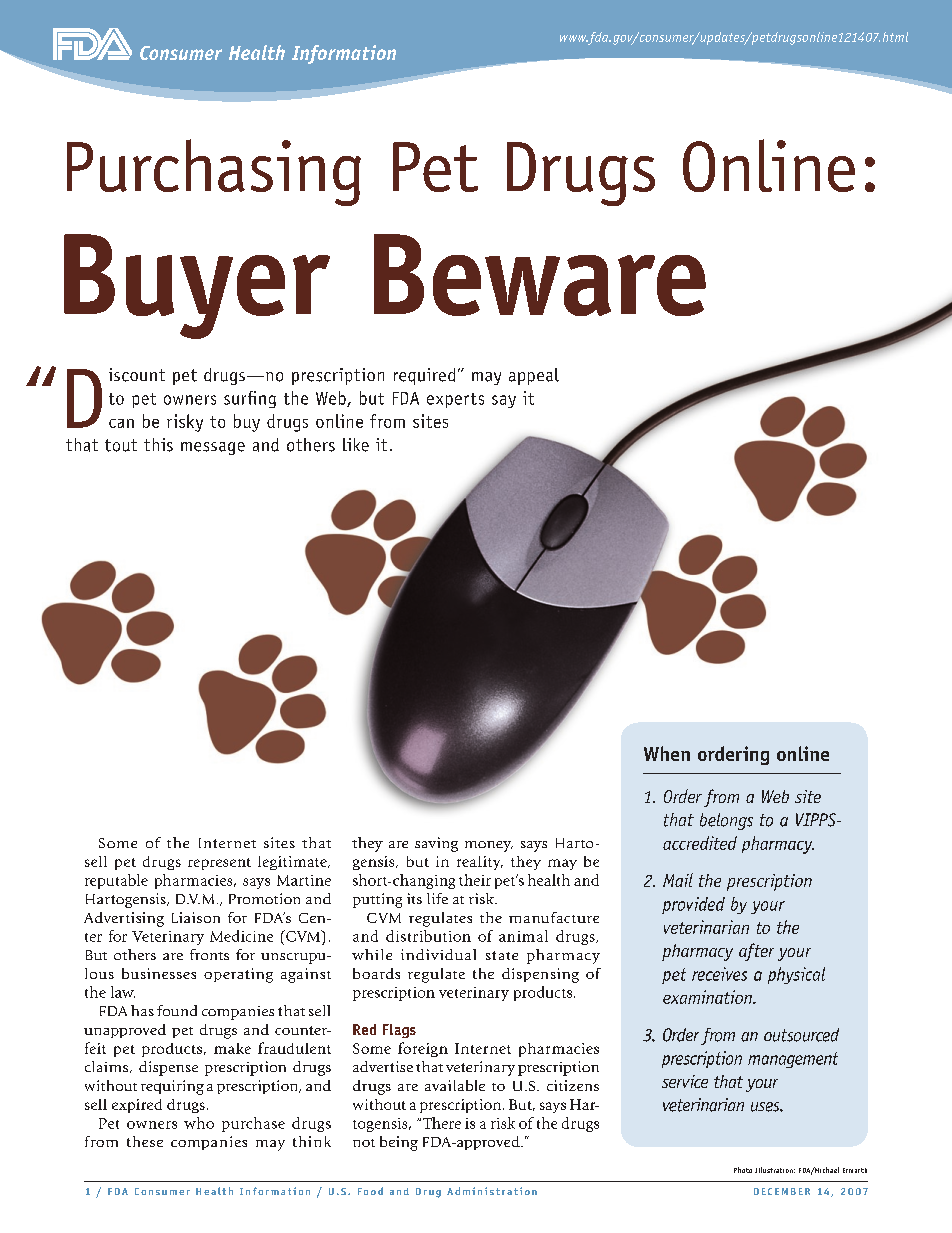 The width and height of the screenshot is (952, 1233). What do you see at coordinates (540, 275) in the screenshot?
I see `Beware` at bounding box center [540, 275].
